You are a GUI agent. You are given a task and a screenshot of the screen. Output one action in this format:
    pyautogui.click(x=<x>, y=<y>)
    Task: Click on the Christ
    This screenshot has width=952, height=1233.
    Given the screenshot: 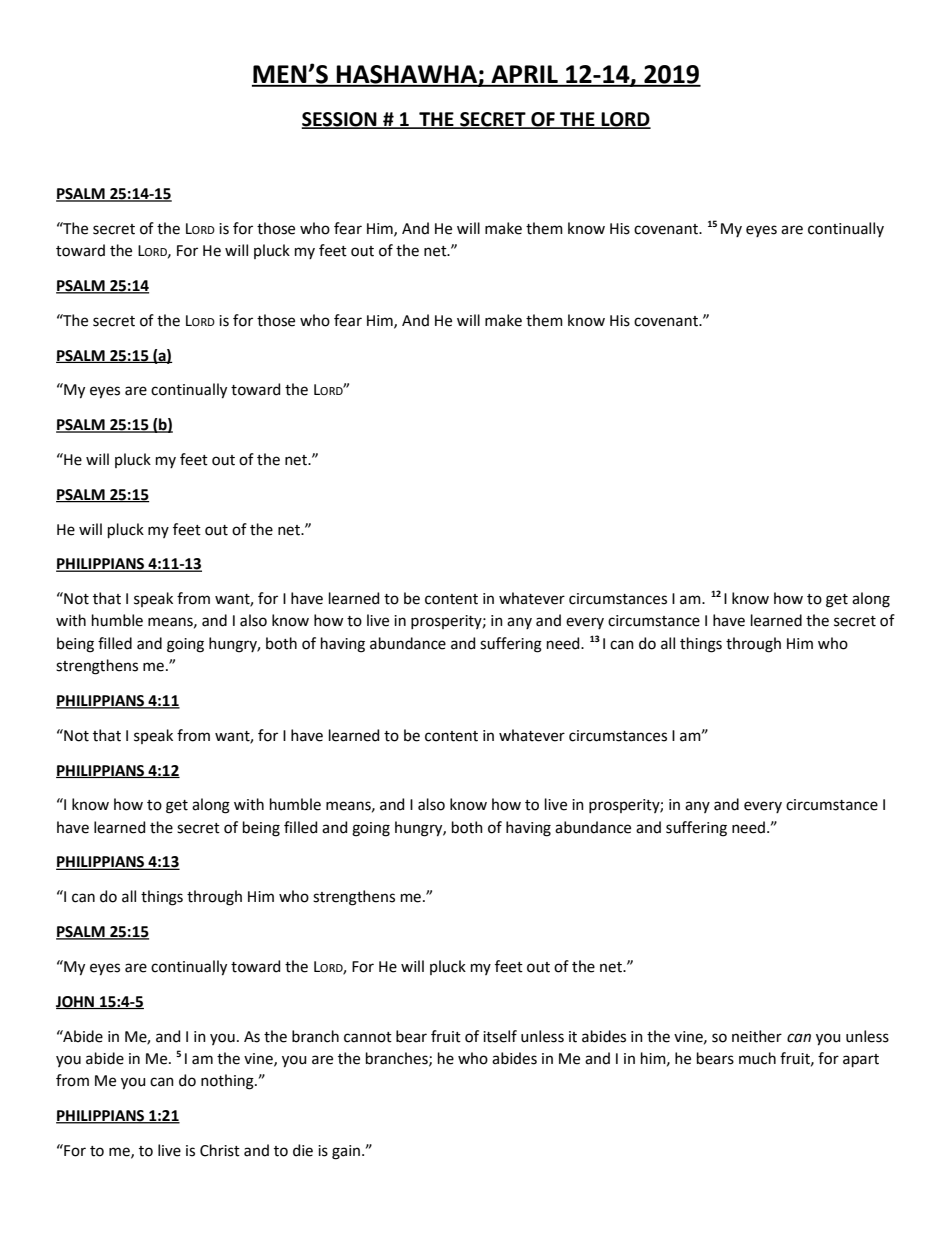 What is the action you would take?
    pyautogui.click(x=220, y=1150)
